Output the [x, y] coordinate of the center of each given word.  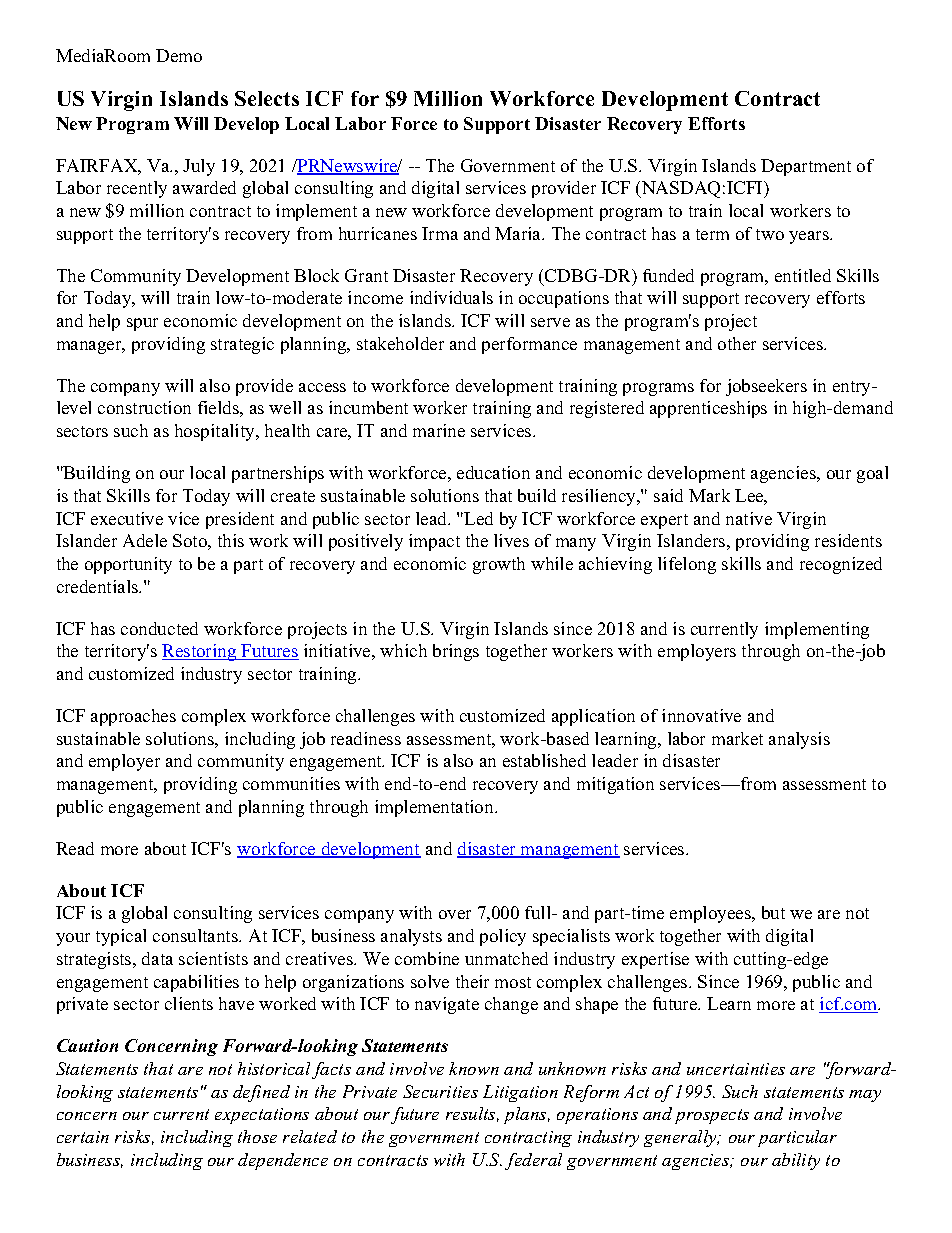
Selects [267, 98]
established [544, 760]
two [770, 234]
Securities [440, 1091]
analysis [799, 740]
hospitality [216, 432]
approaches [133, 717]
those [257, 1136]
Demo [179, 55]
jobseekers [766, 387]
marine [439, 430]
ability [796, 1161]
